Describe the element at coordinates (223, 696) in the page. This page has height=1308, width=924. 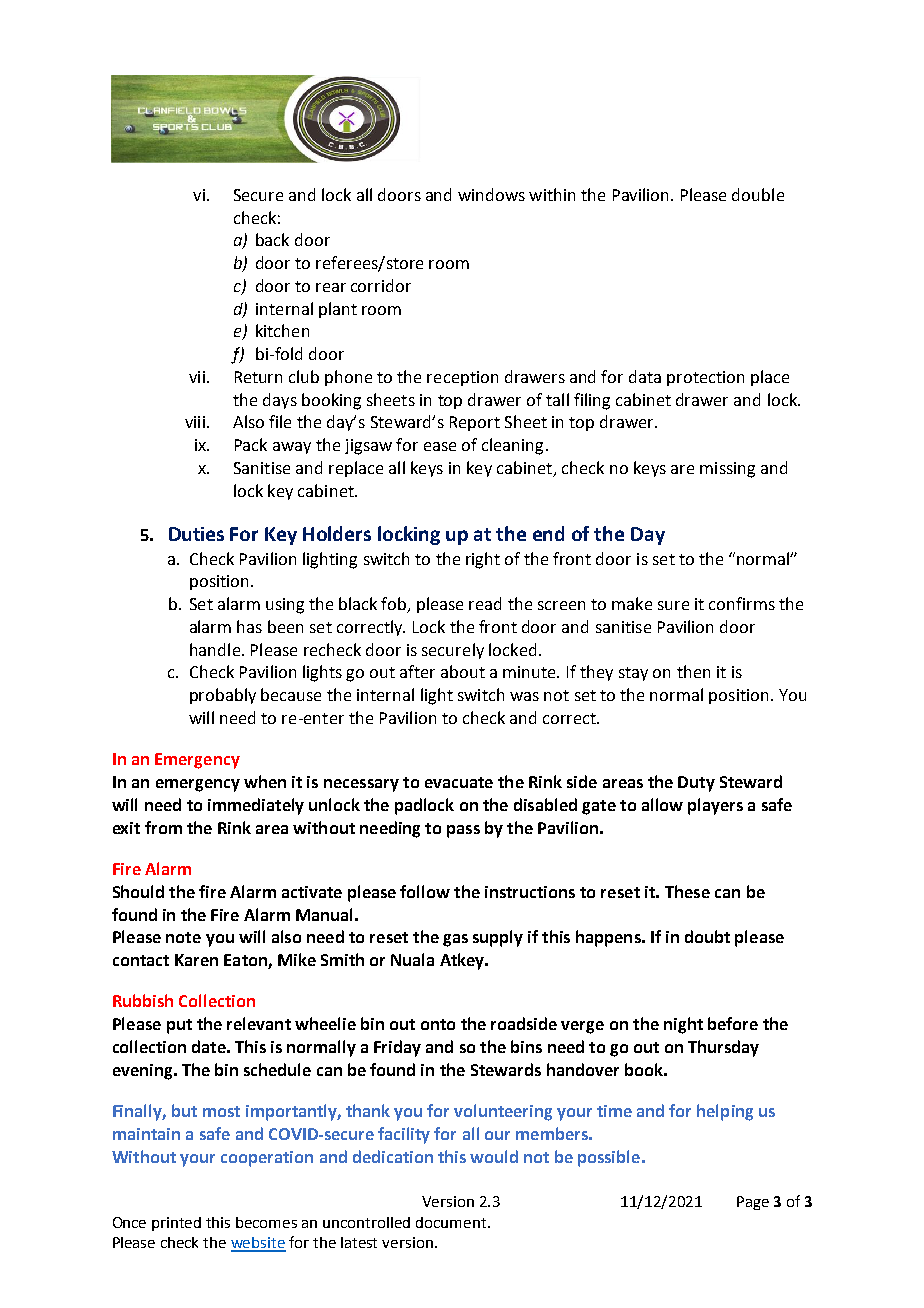
I see `probably` at that location.
